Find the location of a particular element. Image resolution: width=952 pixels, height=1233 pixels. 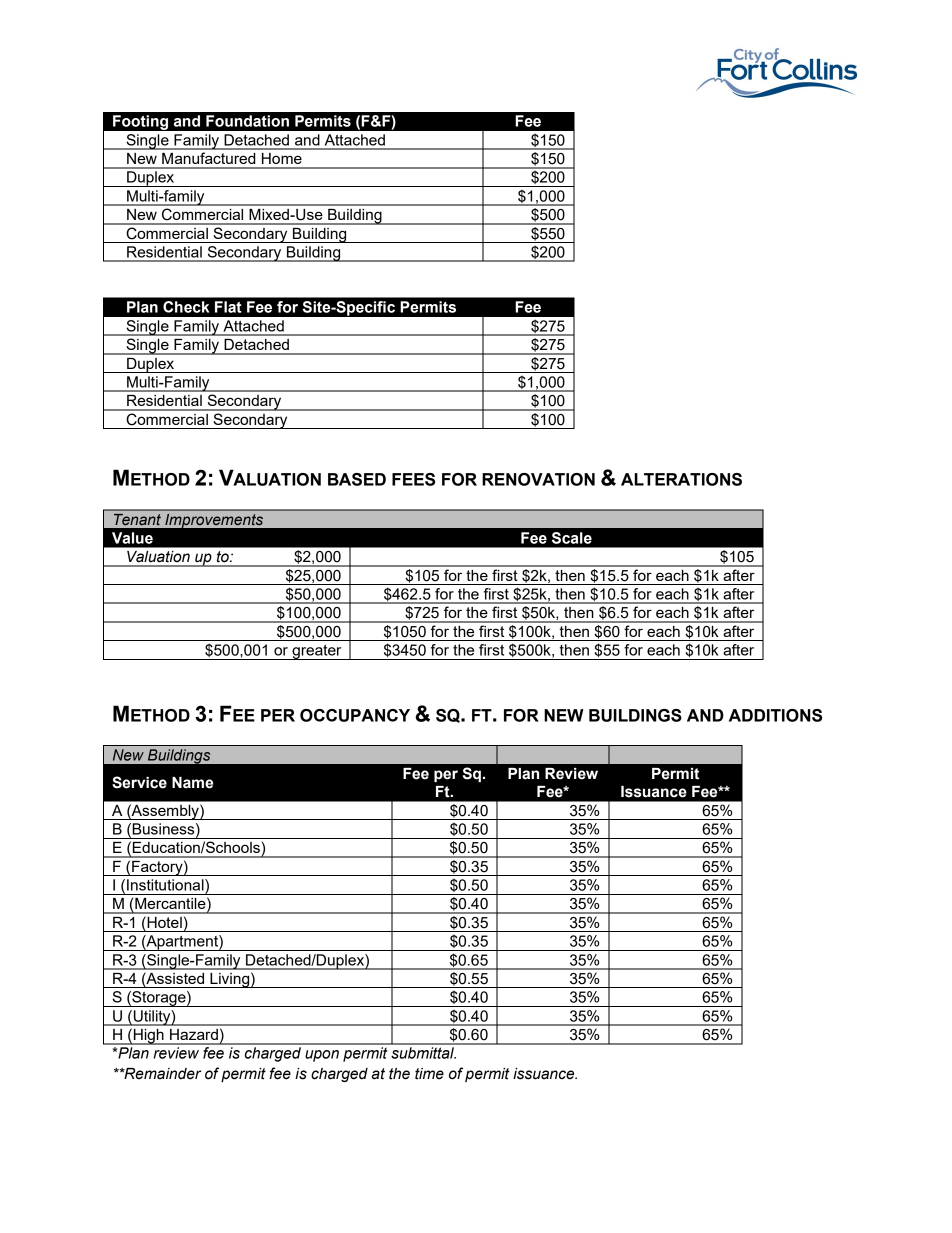

ALTERATIONS is located at coordinates (681, 479).
